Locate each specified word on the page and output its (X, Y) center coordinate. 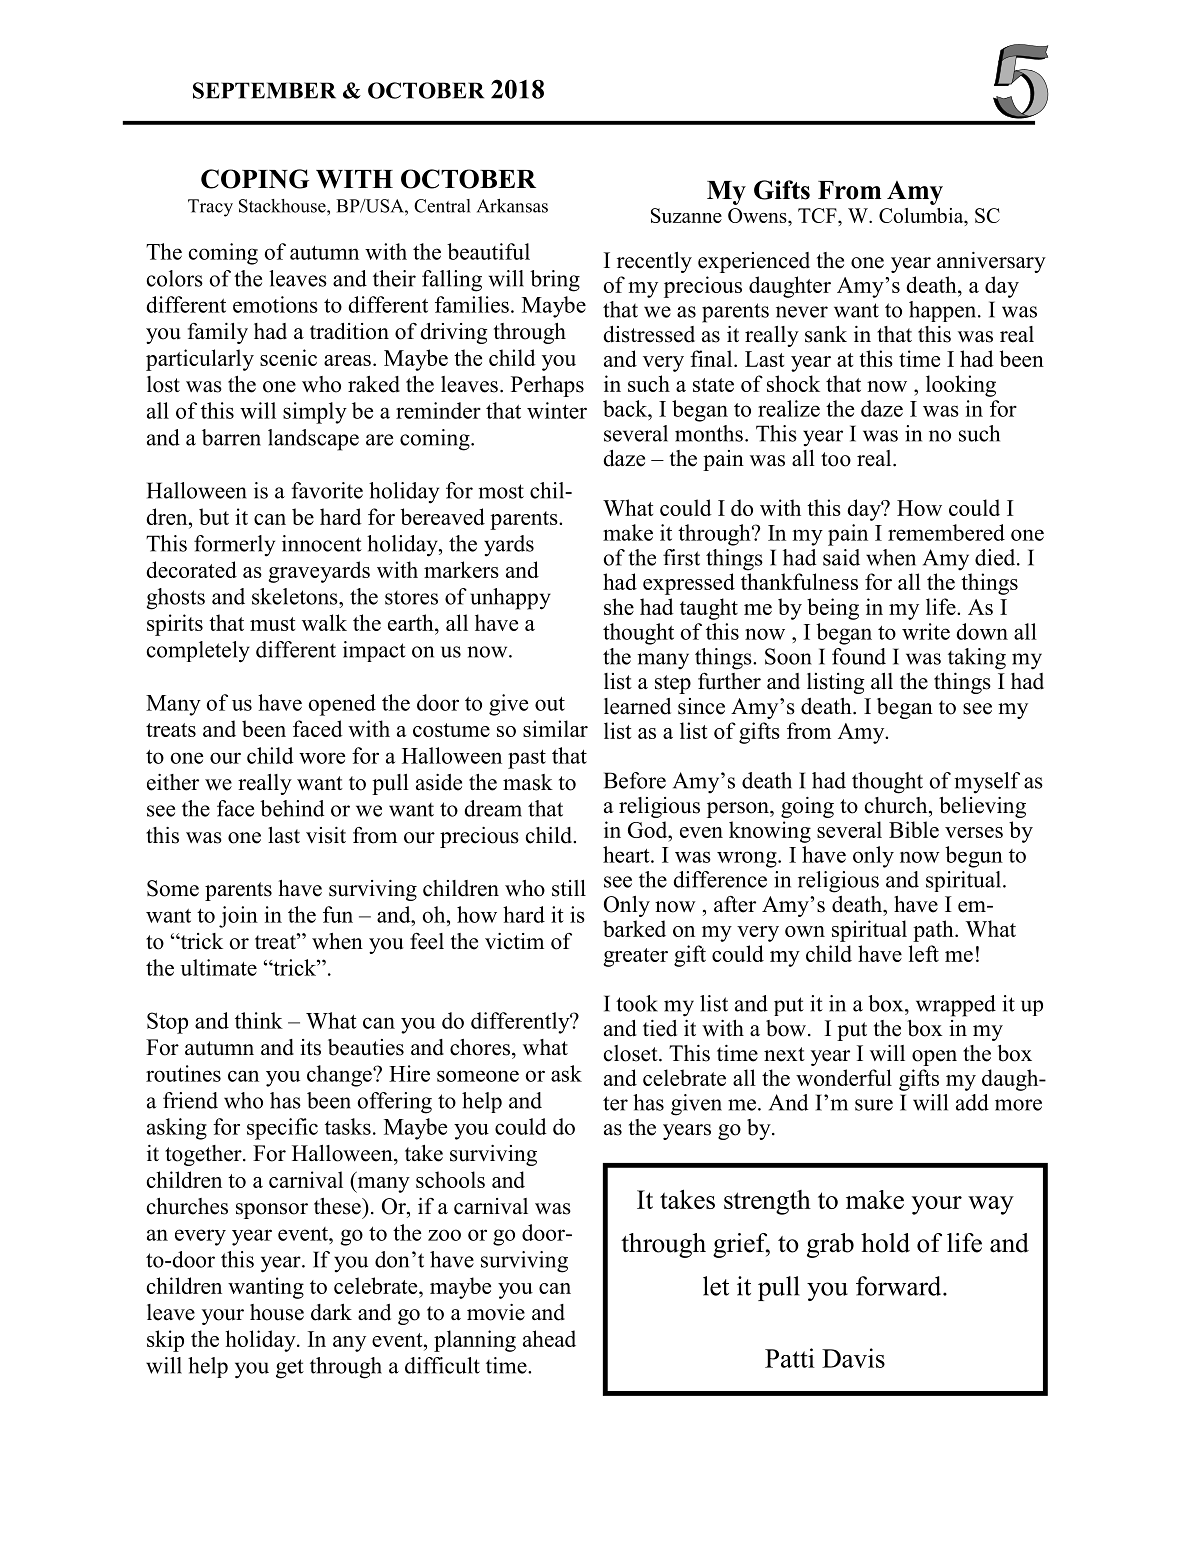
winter (557, 410)
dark (331, 1312)
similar (555, 728)
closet (632, 1053)
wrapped (956, 1006)
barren (231, 437)
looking (961, 386)
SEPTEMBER (264, 90)
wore (322, 758)
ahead (549, 1338)
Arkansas (512, 206)
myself (987, 783)
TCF (818, 215)
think (259, 1020)
